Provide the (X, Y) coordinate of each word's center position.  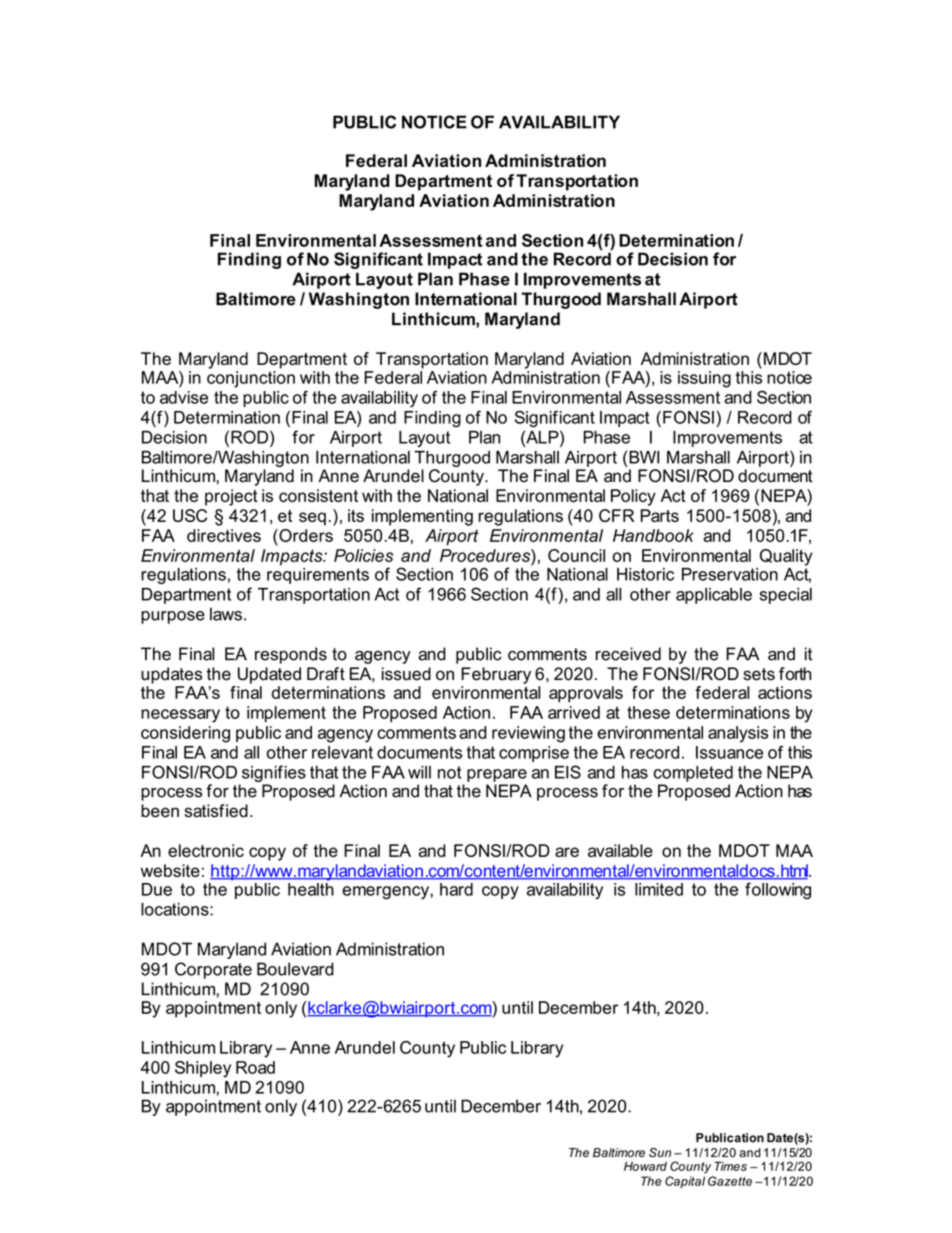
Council (576, 555)
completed (693, 774)
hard (456, 889)
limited (659, 889)
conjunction (251, 379)
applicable (714, 596)
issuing (704, 379)
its (356, 515)
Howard (645, 1166)
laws (226, 614)
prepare (497, 775)
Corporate (213, 970)
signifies (272, 775)
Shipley (203, 1069)
